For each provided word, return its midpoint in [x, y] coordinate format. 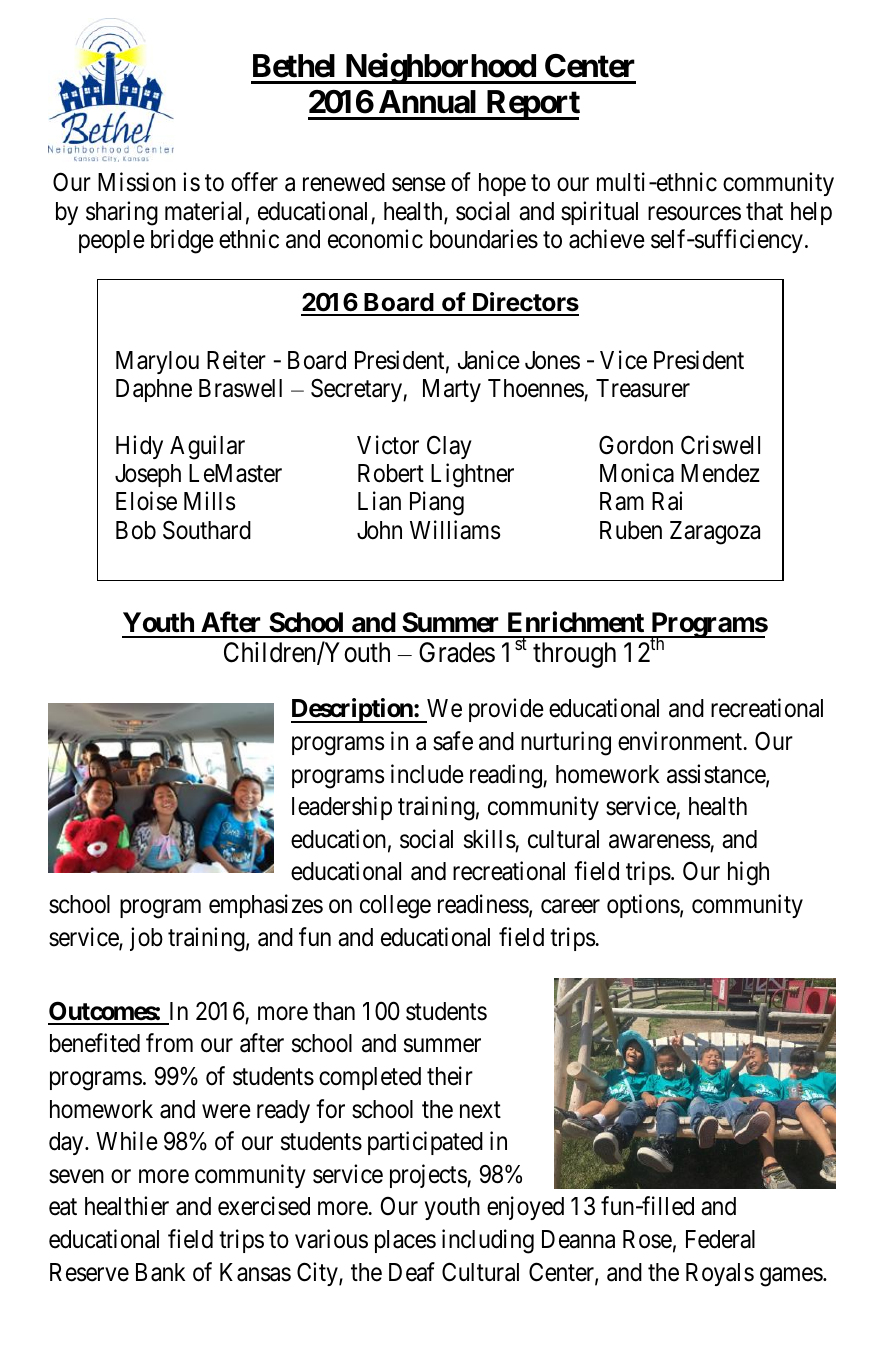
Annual [427, 102]
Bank [160, 1272]
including [488, 1241]
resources [694, 214]
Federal [720, 1239]
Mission [137, 182]
